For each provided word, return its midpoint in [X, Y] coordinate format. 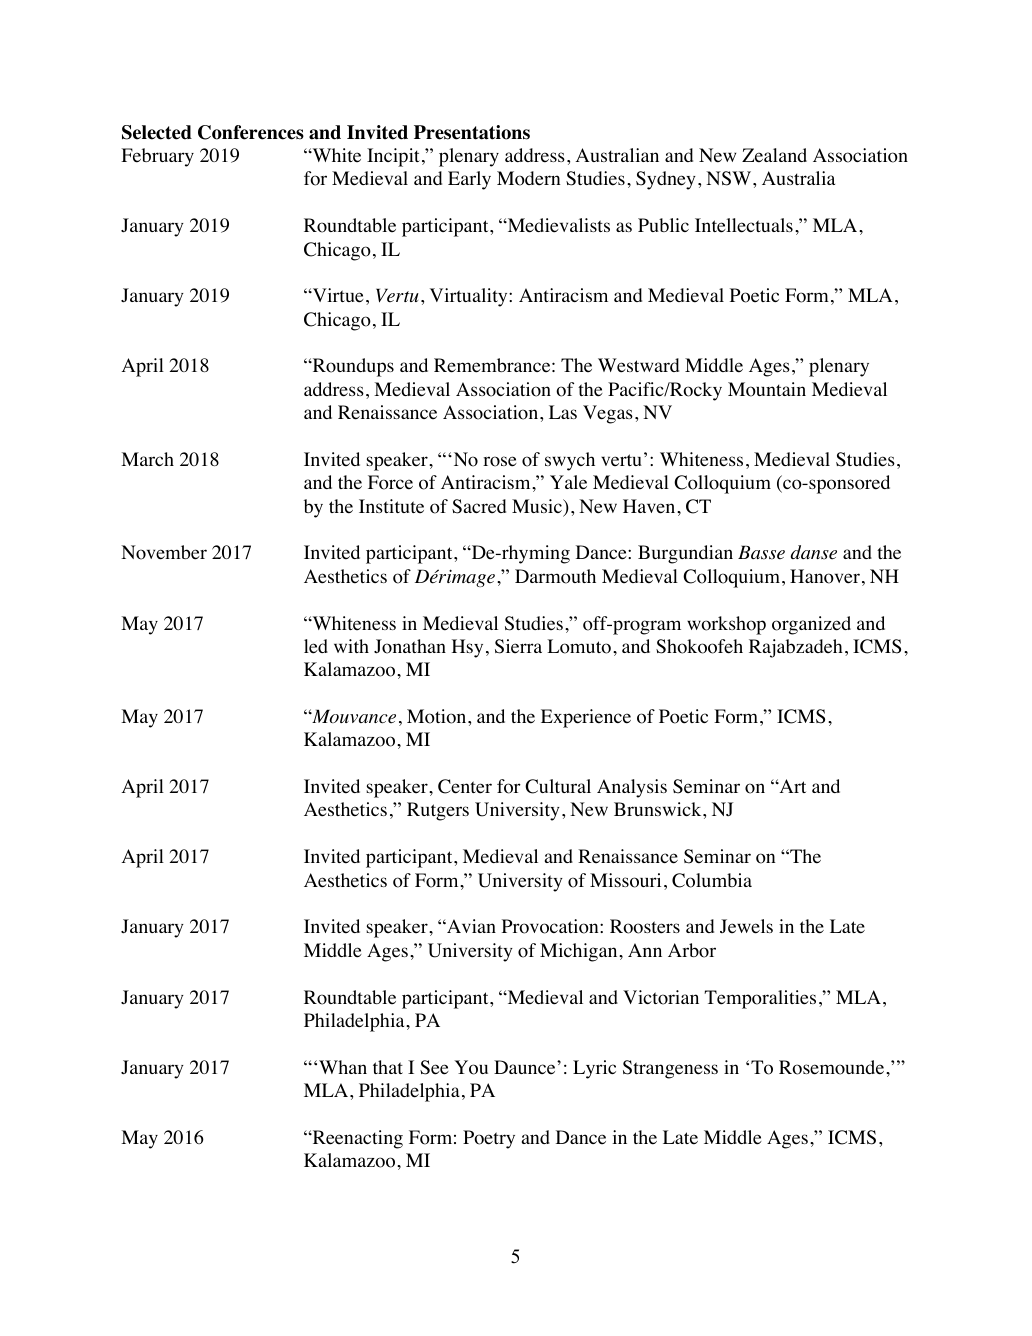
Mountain [767, 389]
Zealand [774, 155]
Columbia [712, 880]
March [147, 459]
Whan [343, 1067]
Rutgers [438, 811]
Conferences [251, 132]
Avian [470, 926]
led [316, 646]
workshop [726, 625]
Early [469, 180]
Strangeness [670, 1069]
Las [563, 412]
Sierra [518, 646]
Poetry [489, 1139]
